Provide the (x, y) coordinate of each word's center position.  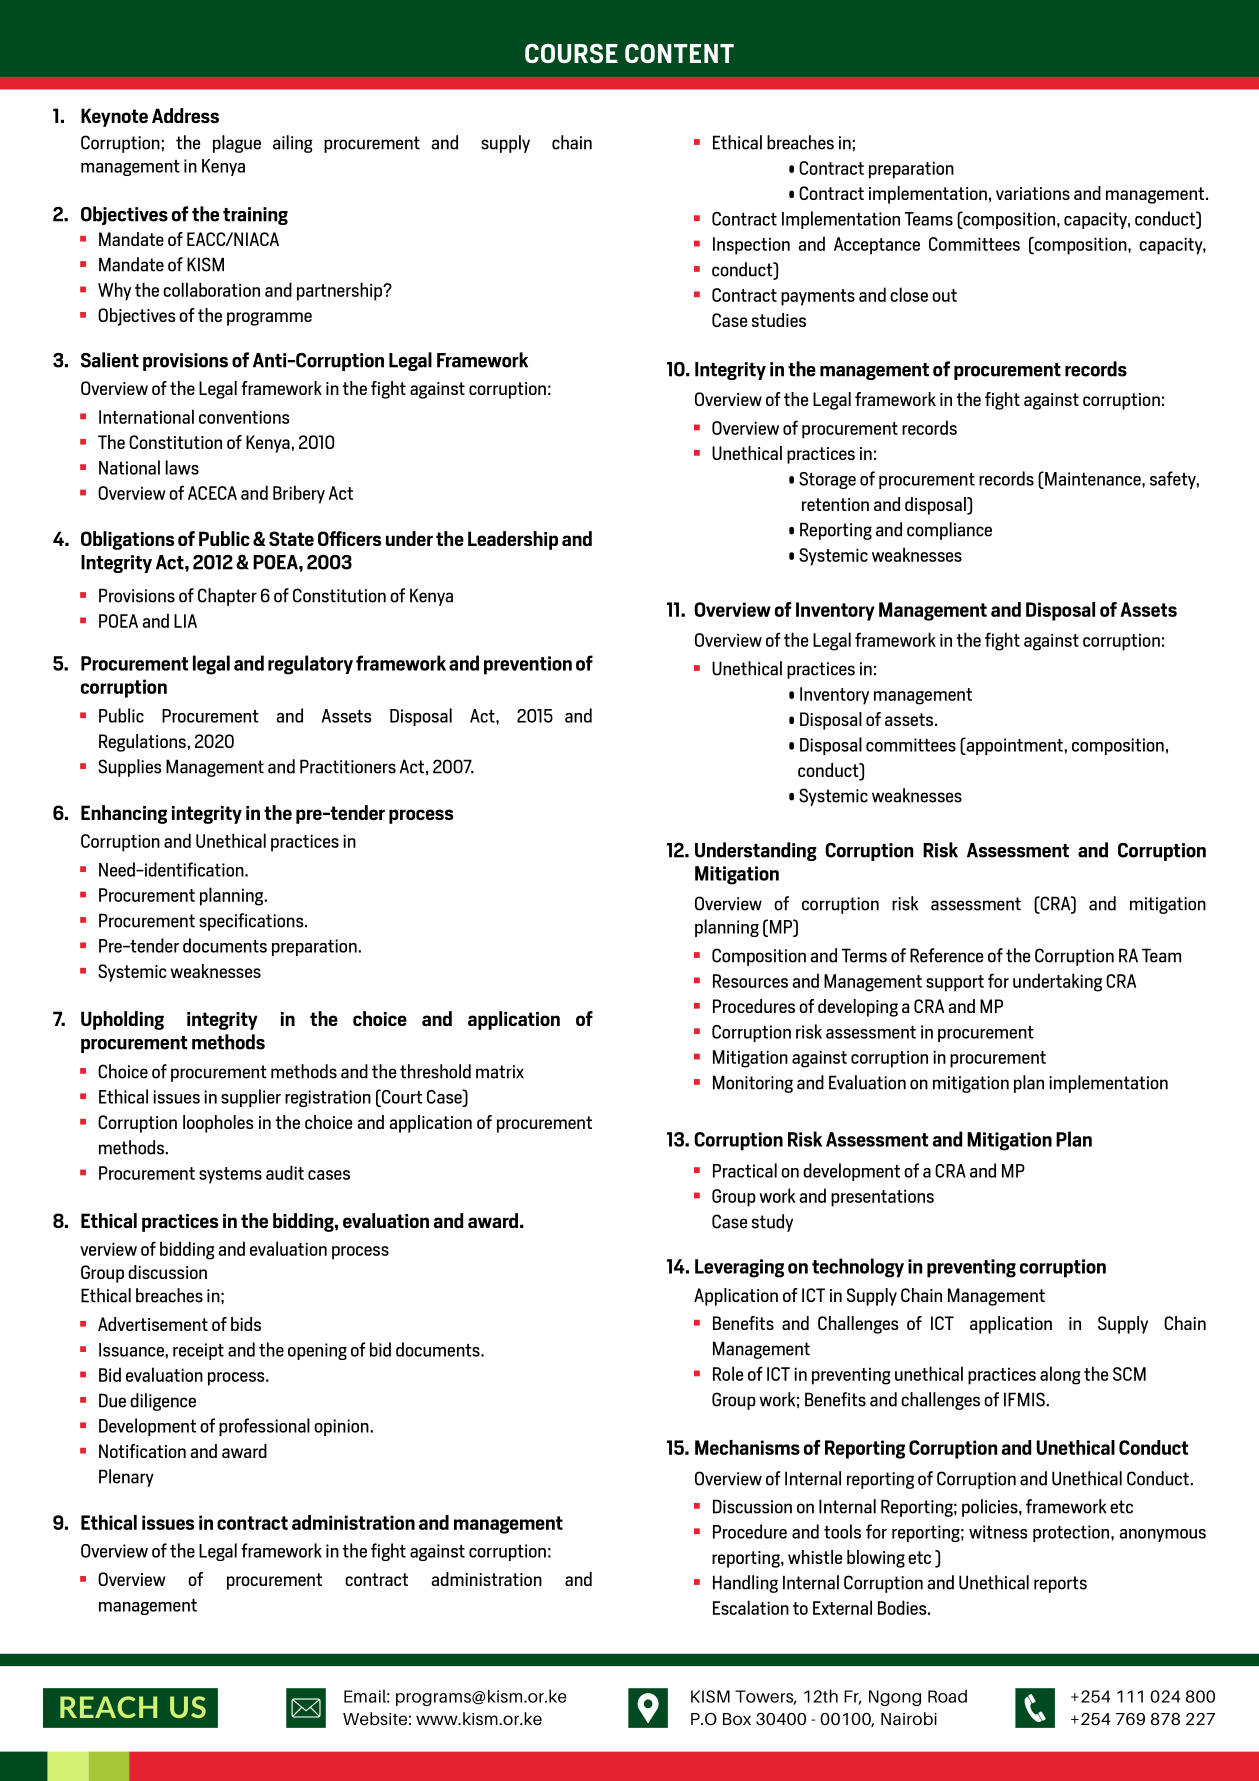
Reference (946, 955)
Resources (750, 981)
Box (737, 1719)
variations (1033, 193)
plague (237, 144)
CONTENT (679, 53)
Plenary (126, 1478)
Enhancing (124, 814)
